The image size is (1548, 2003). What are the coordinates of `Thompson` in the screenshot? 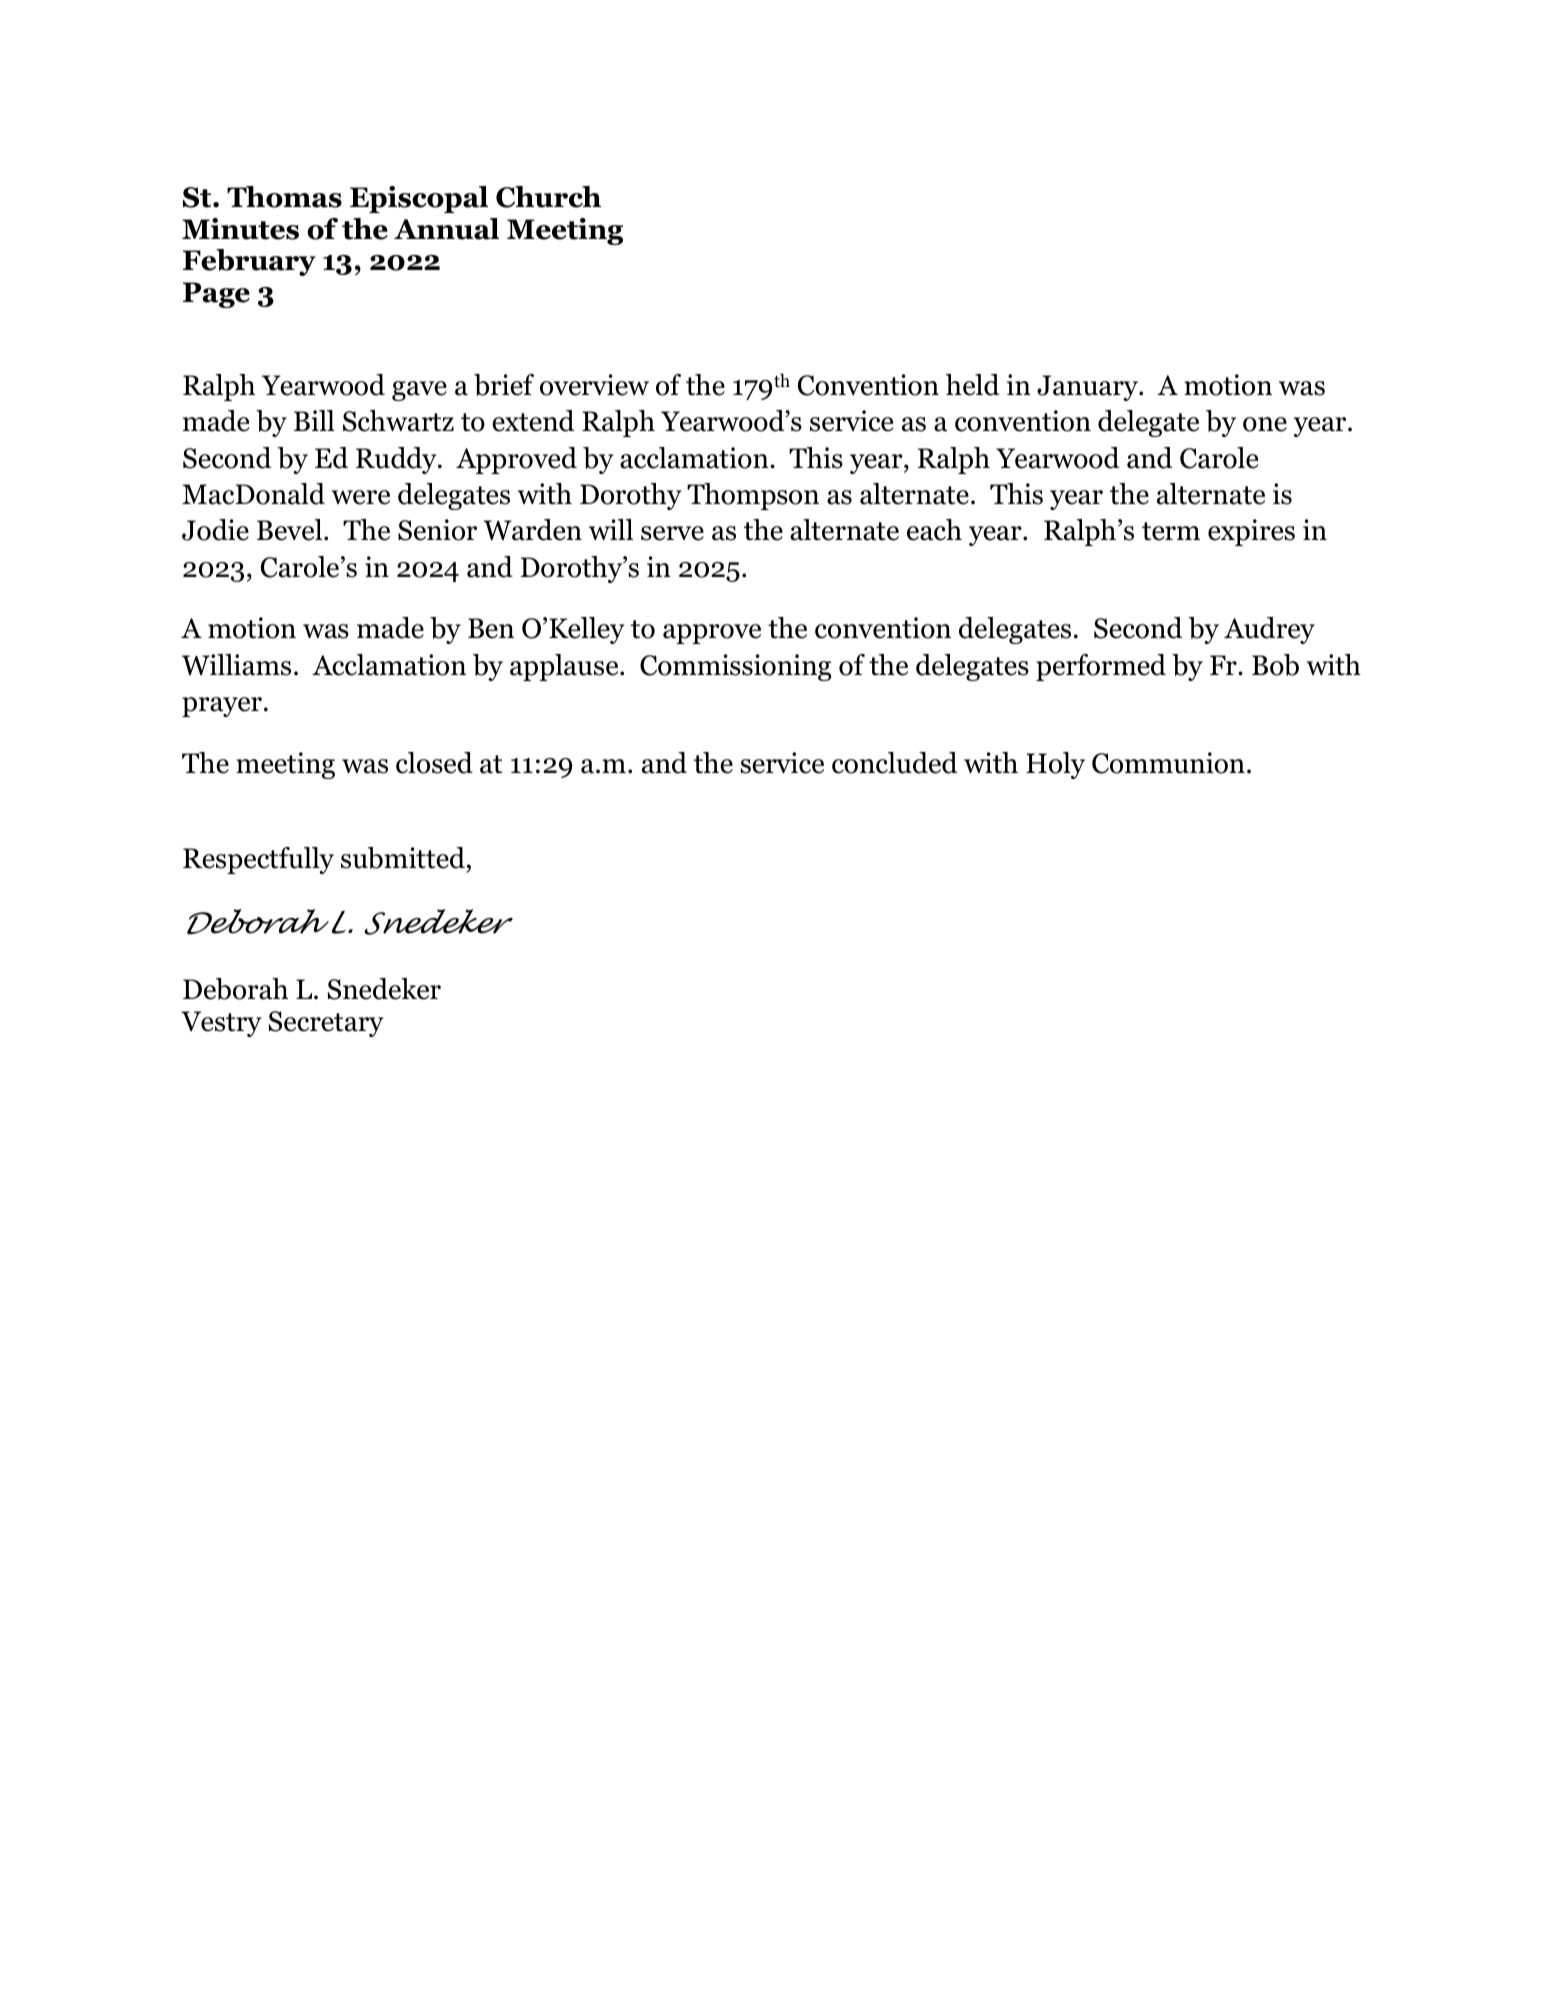 It's located at (753, 496).
